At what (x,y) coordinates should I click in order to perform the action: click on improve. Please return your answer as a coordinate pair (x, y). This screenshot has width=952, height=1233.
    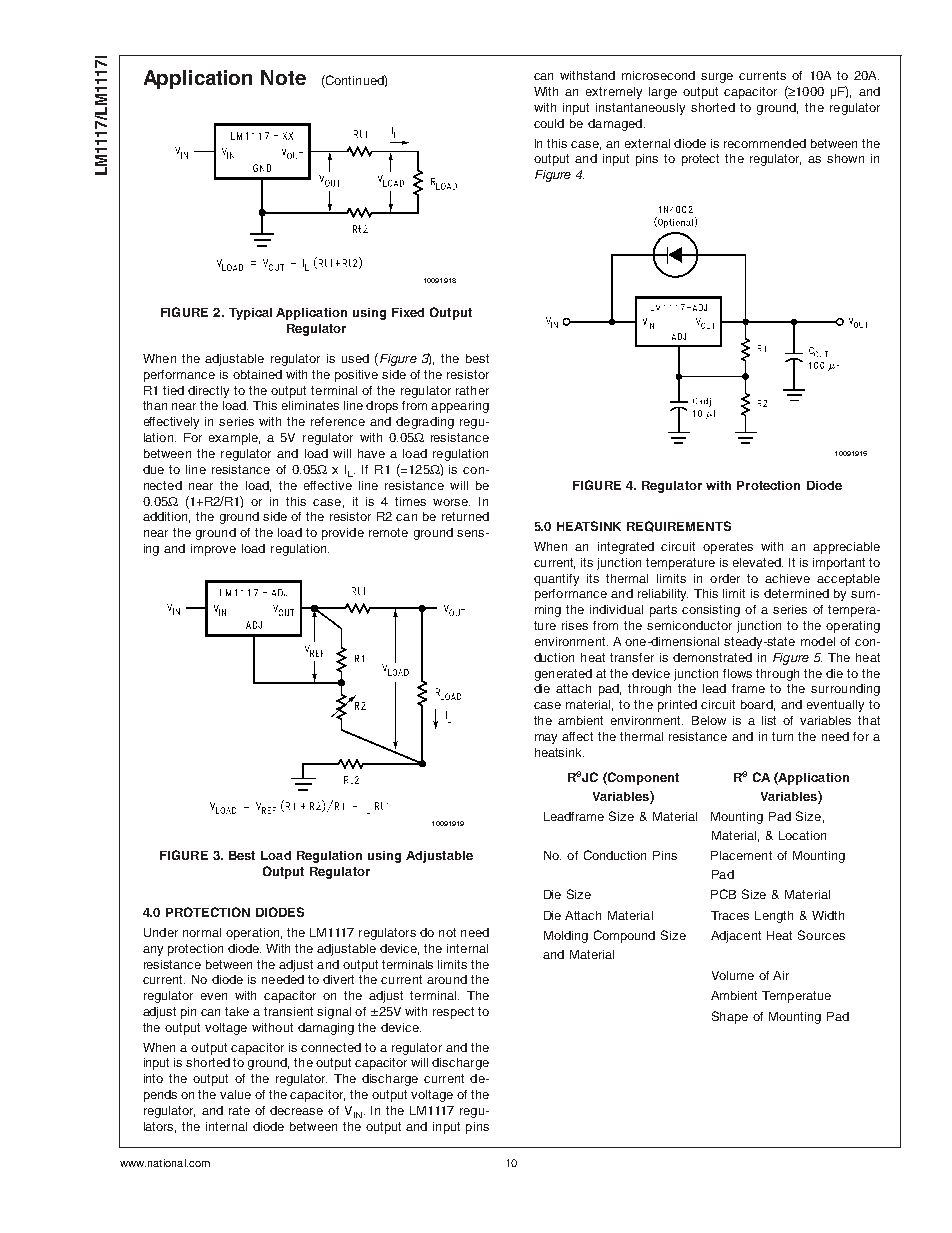
    Looking at the image, I should click on (213, 550).
